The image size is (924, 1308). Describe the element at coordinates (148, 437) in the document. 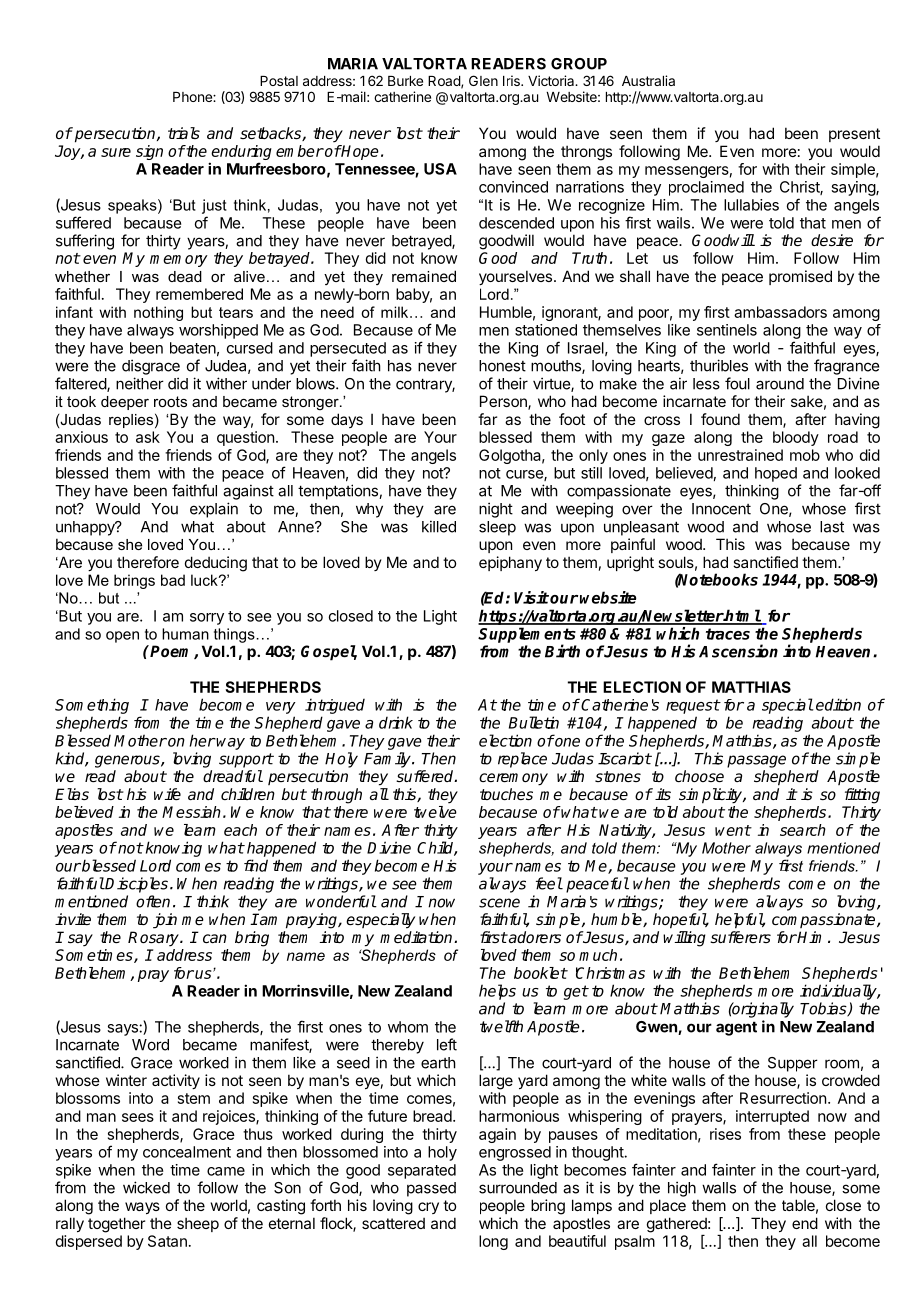

I see `ask` at that location.
